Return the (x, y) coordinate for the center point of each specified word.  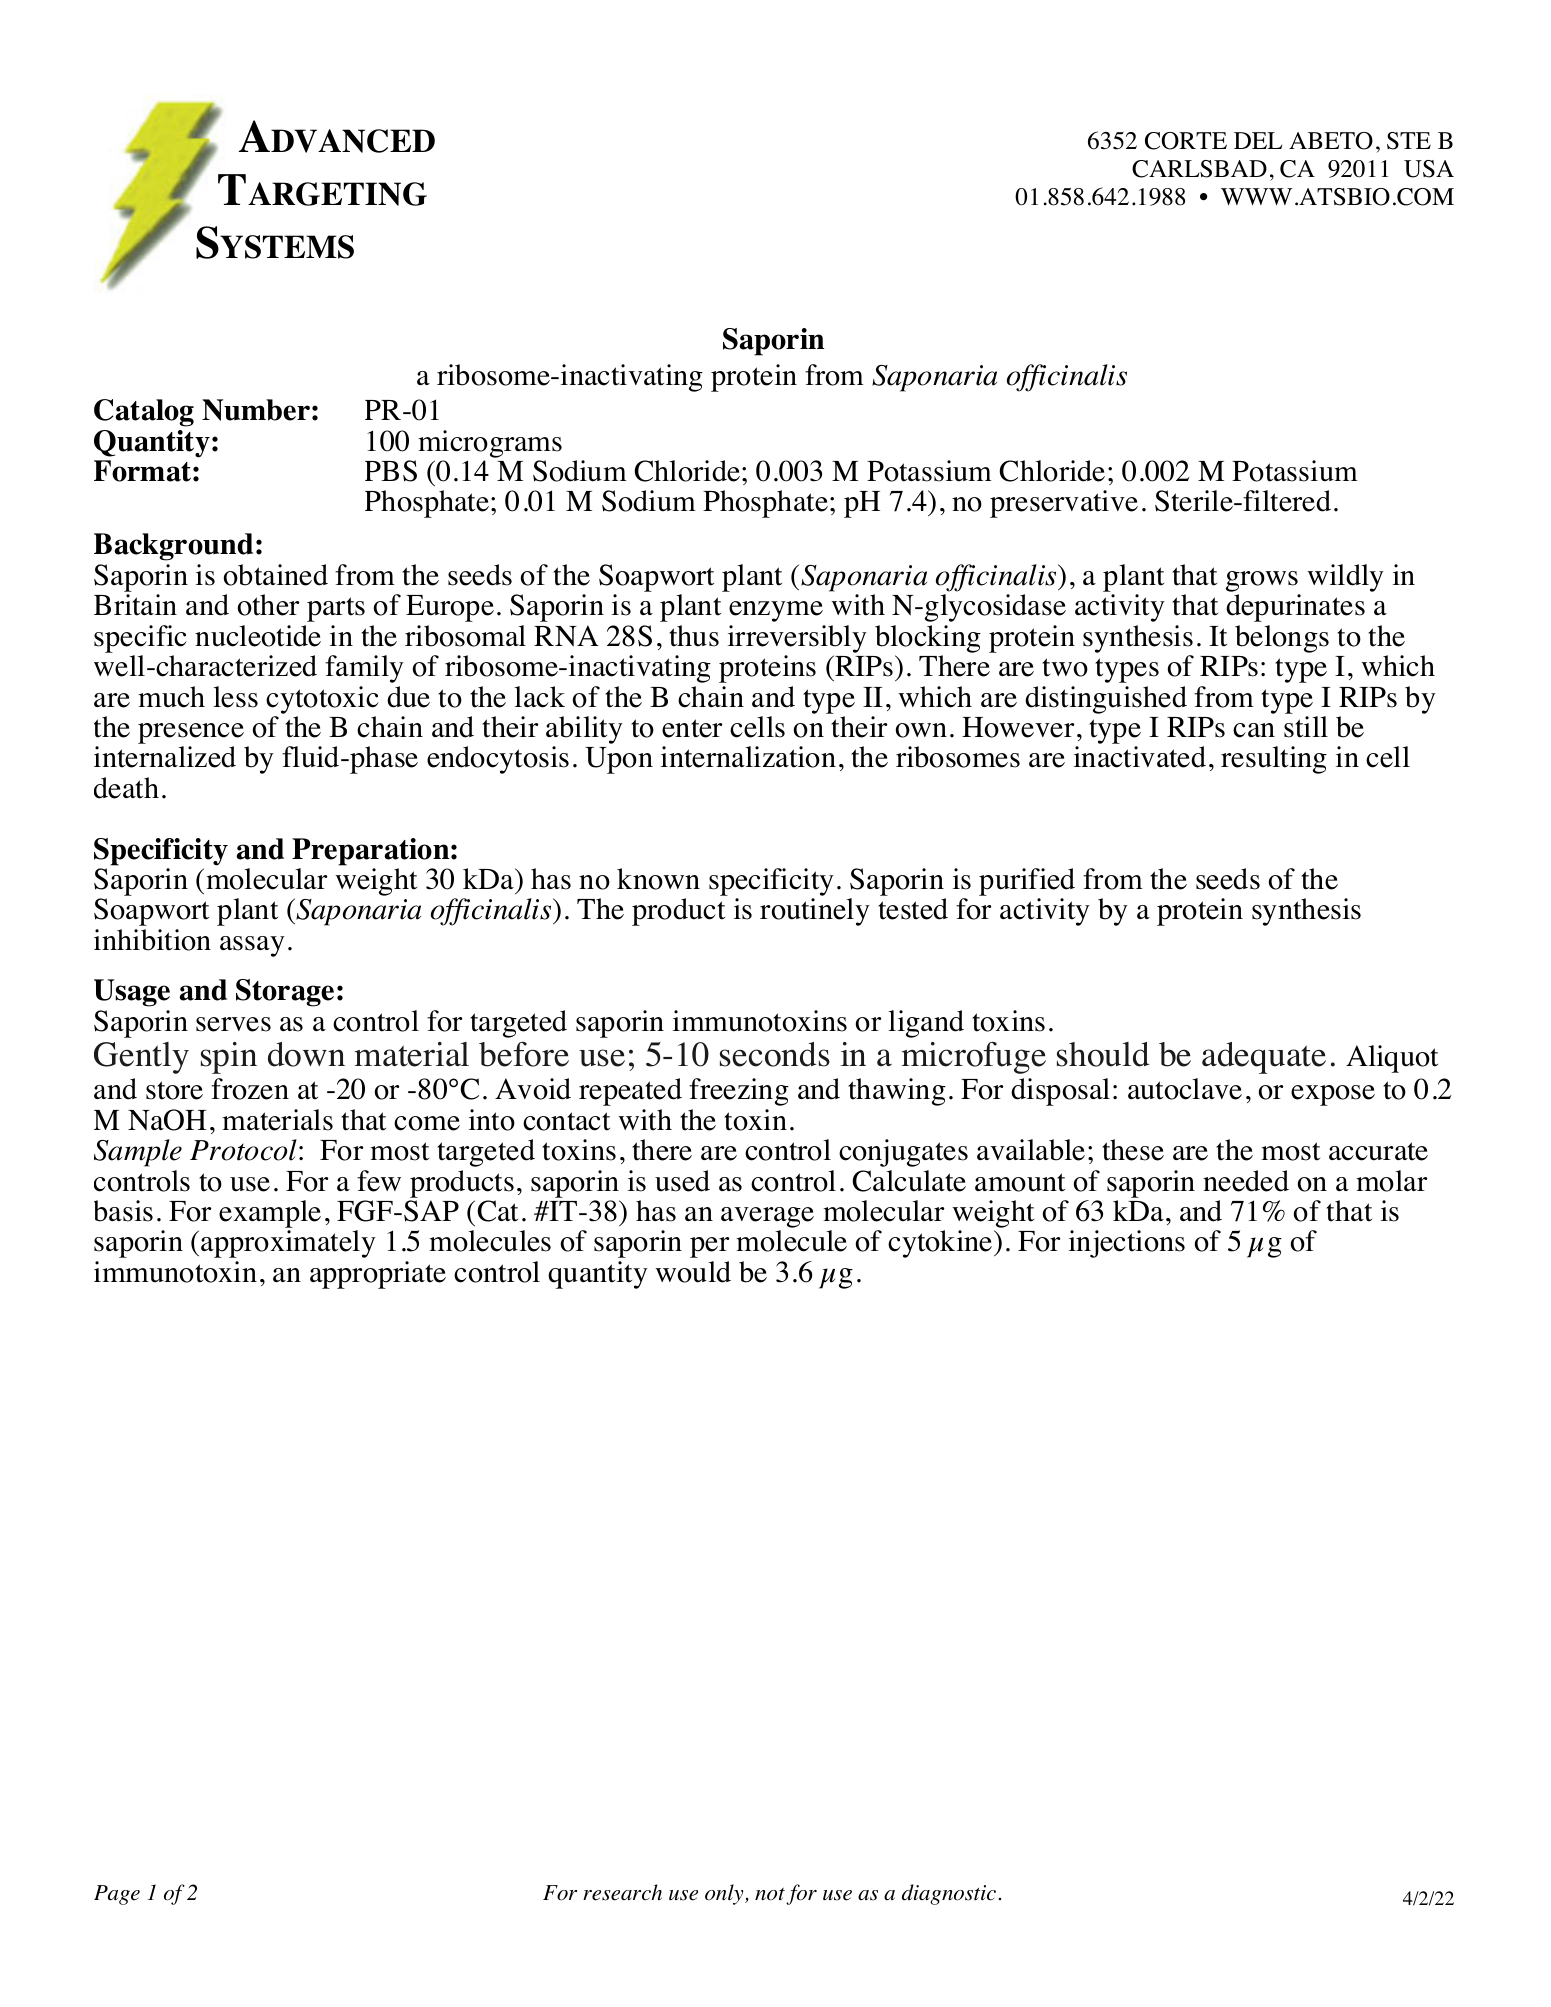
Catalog (144, 413)
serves (233, 1024)
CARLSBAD (1199, 169)
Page (117, 1895)
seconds (775, 1054)
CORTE (1186, 141)
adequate (1264, 1058)
